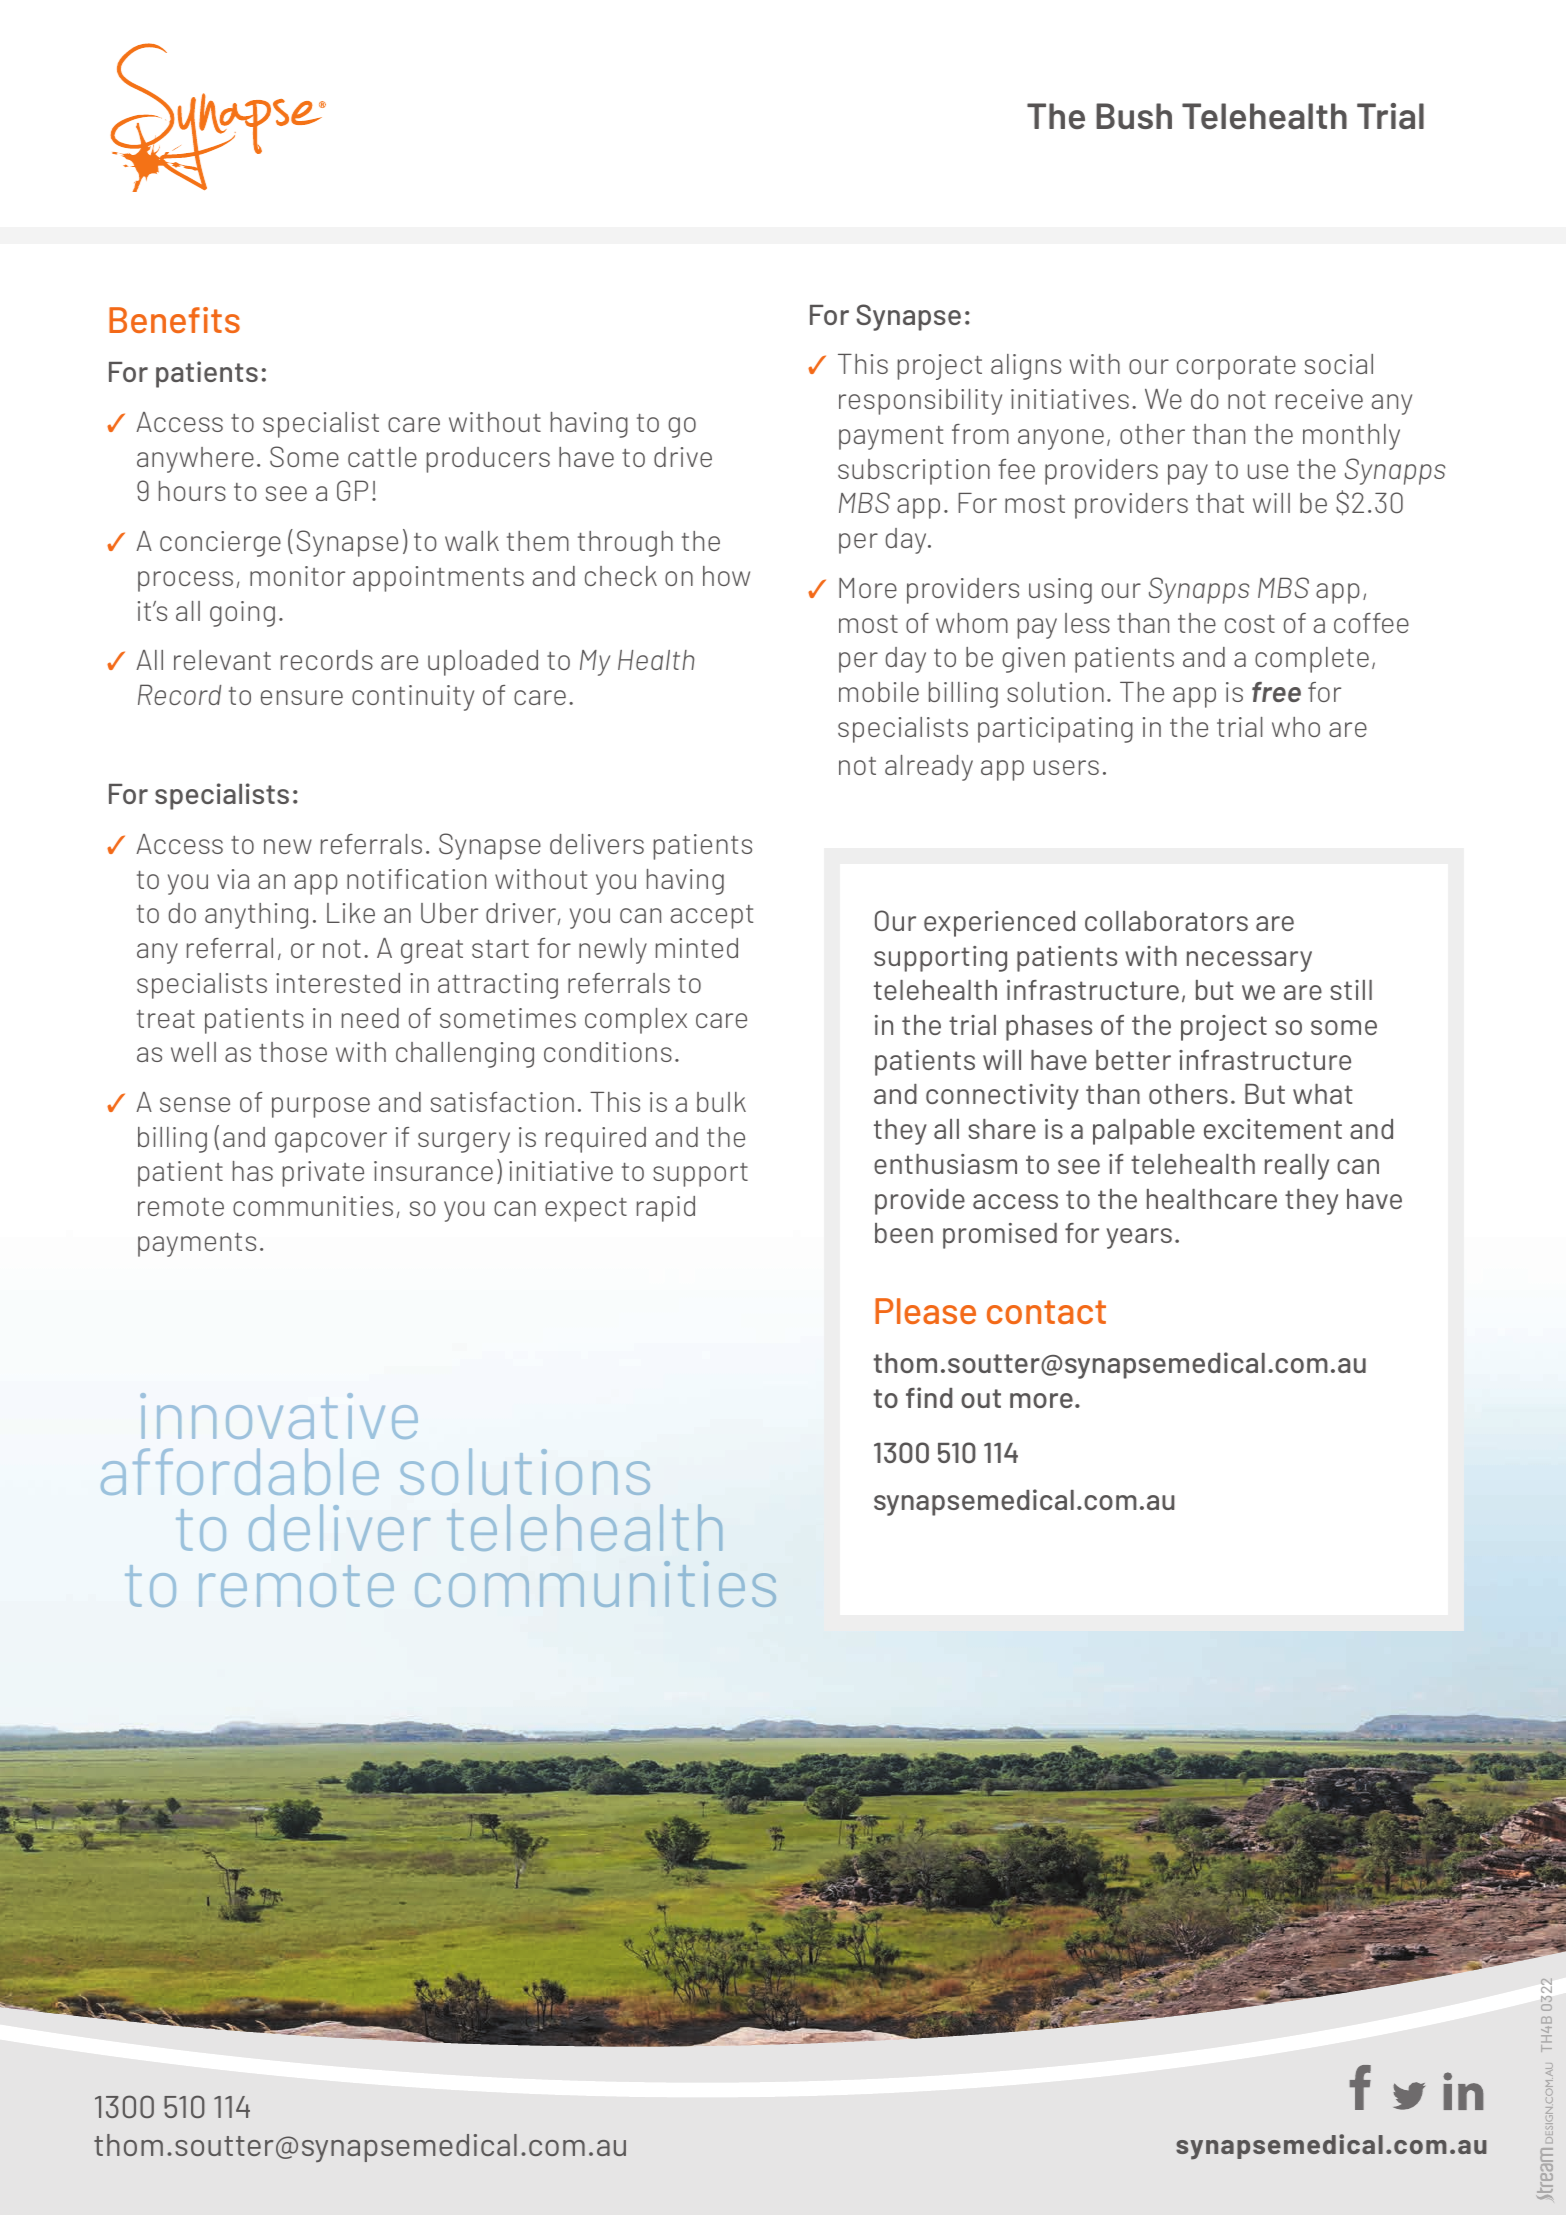 The width and height of the page is (1566, 2215). I want to click on Bush, so click(1134, 116).
